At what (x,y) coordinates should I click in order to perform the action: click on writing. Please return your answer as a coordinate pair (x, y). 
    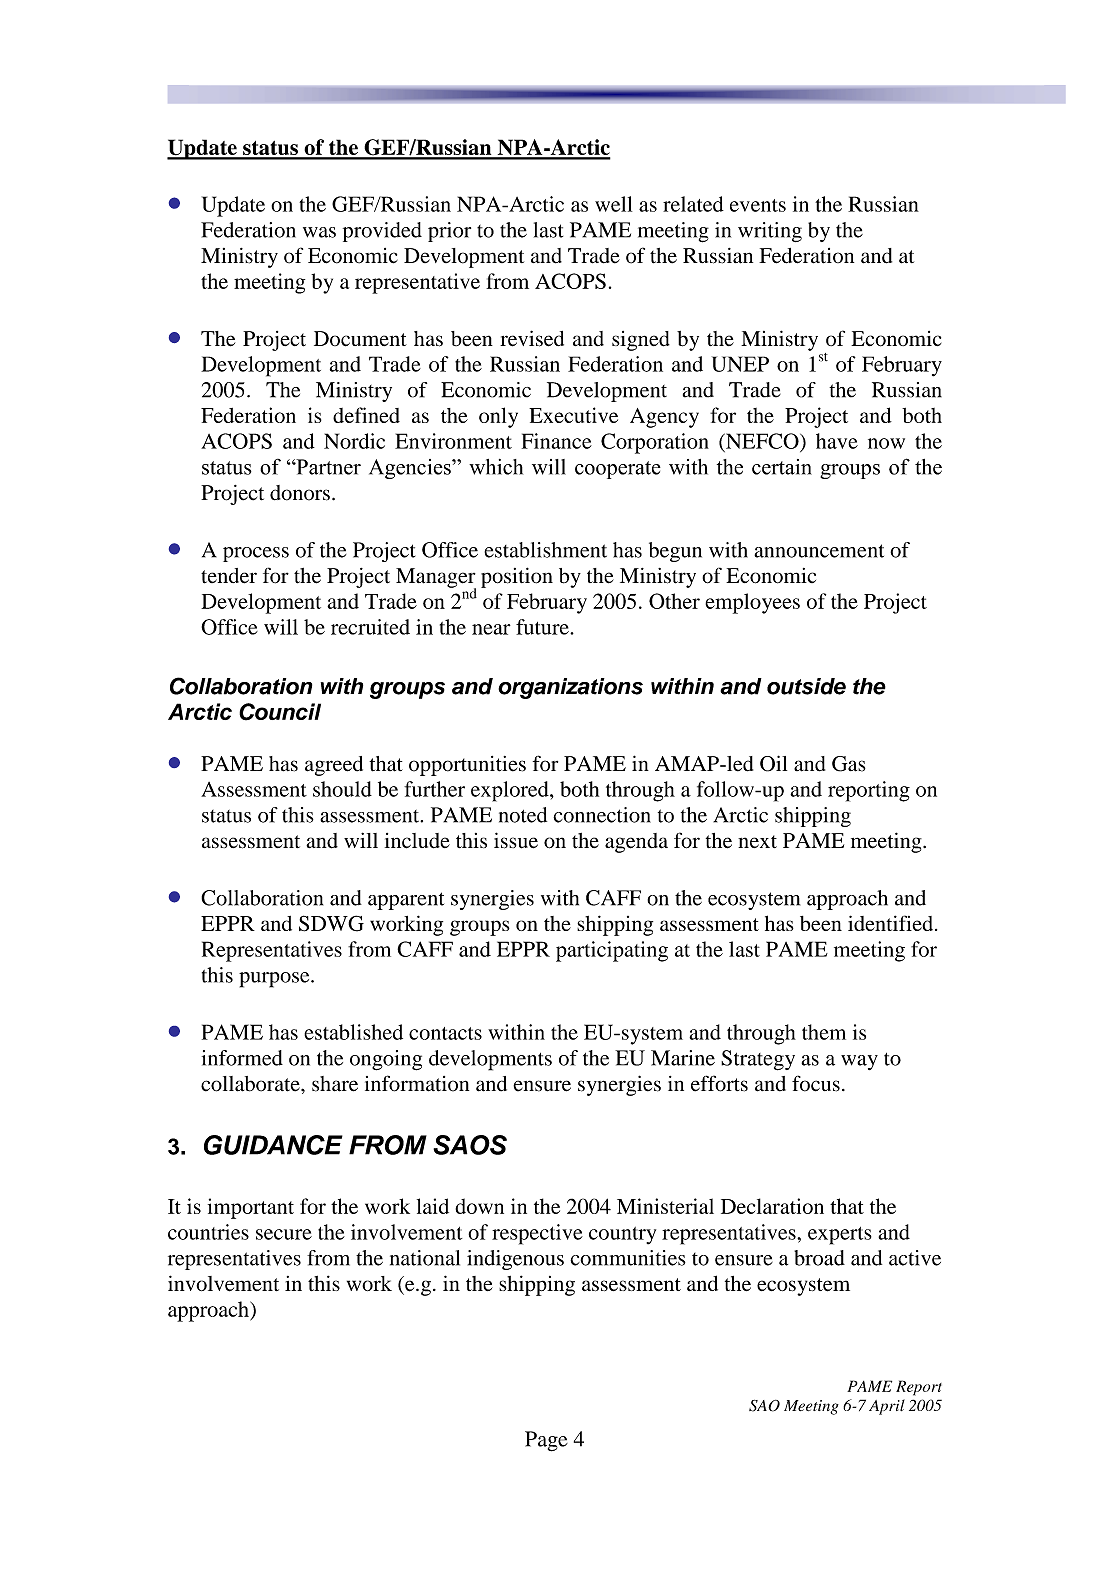
    Looking at the image, I should click on (770, 232).
